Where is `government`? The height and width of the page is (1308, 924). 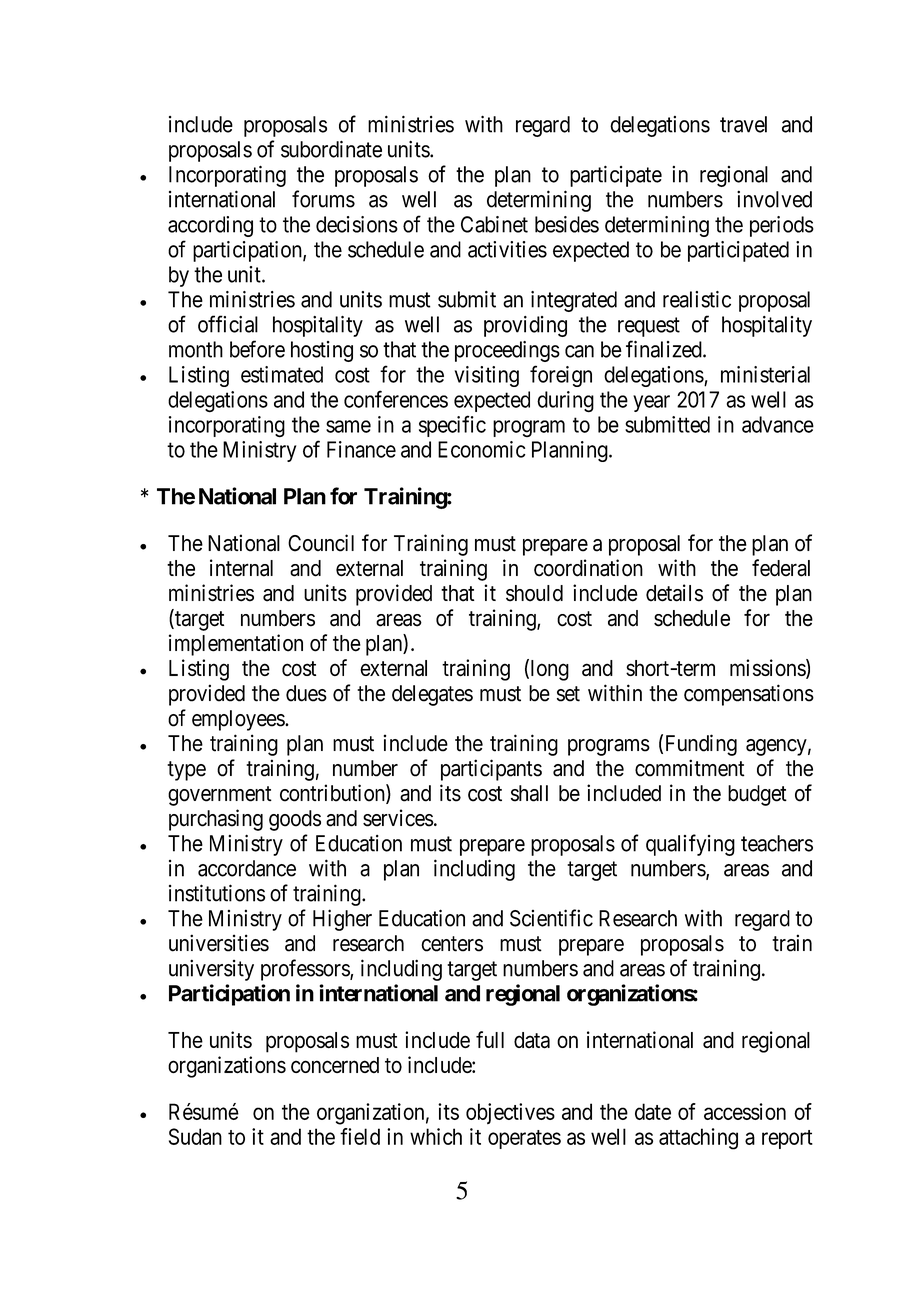
government is located at coordinates (220, 796).
